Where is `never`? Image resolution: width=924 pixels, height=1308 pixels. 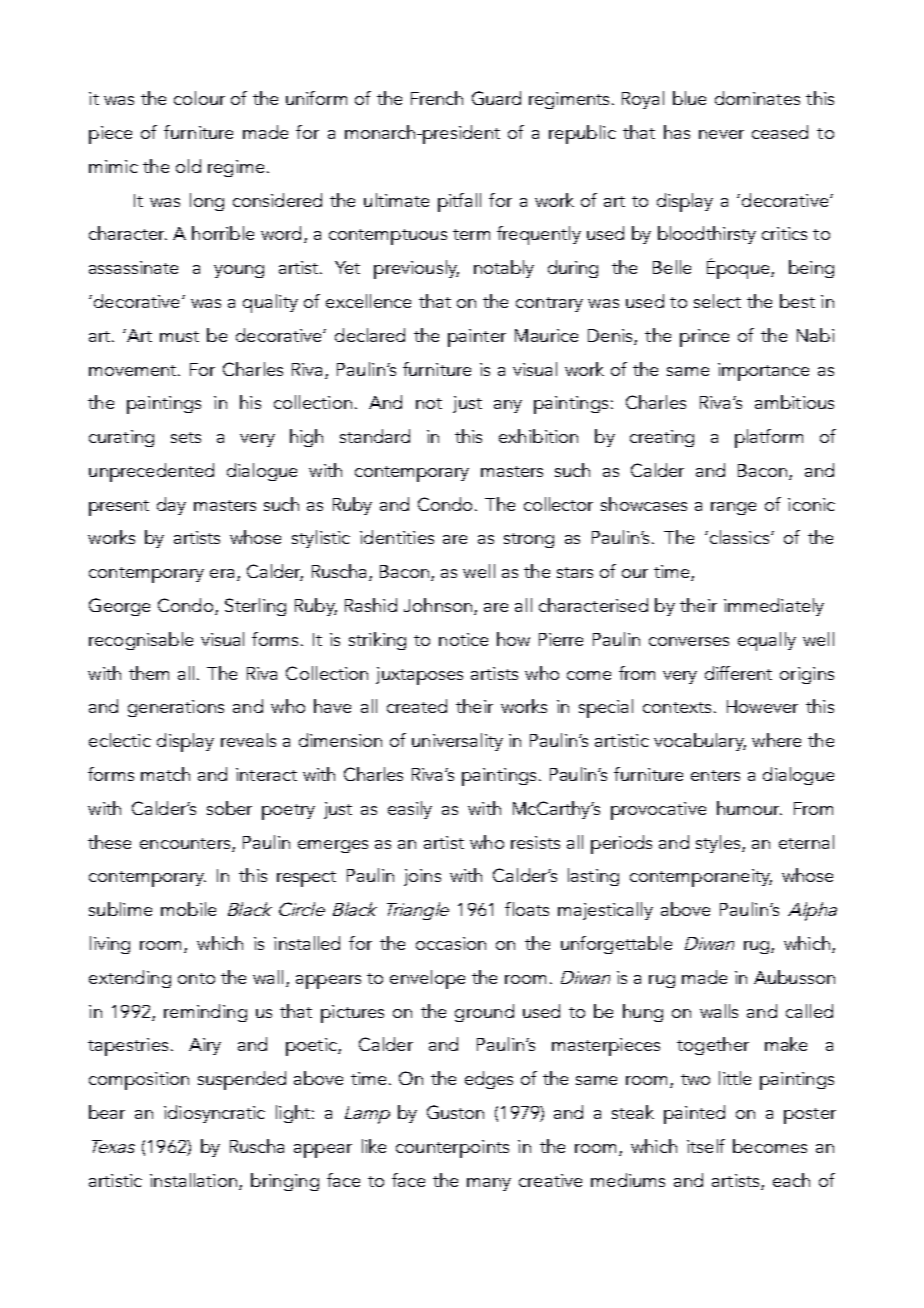 never is located at coordinates (721, 134).
